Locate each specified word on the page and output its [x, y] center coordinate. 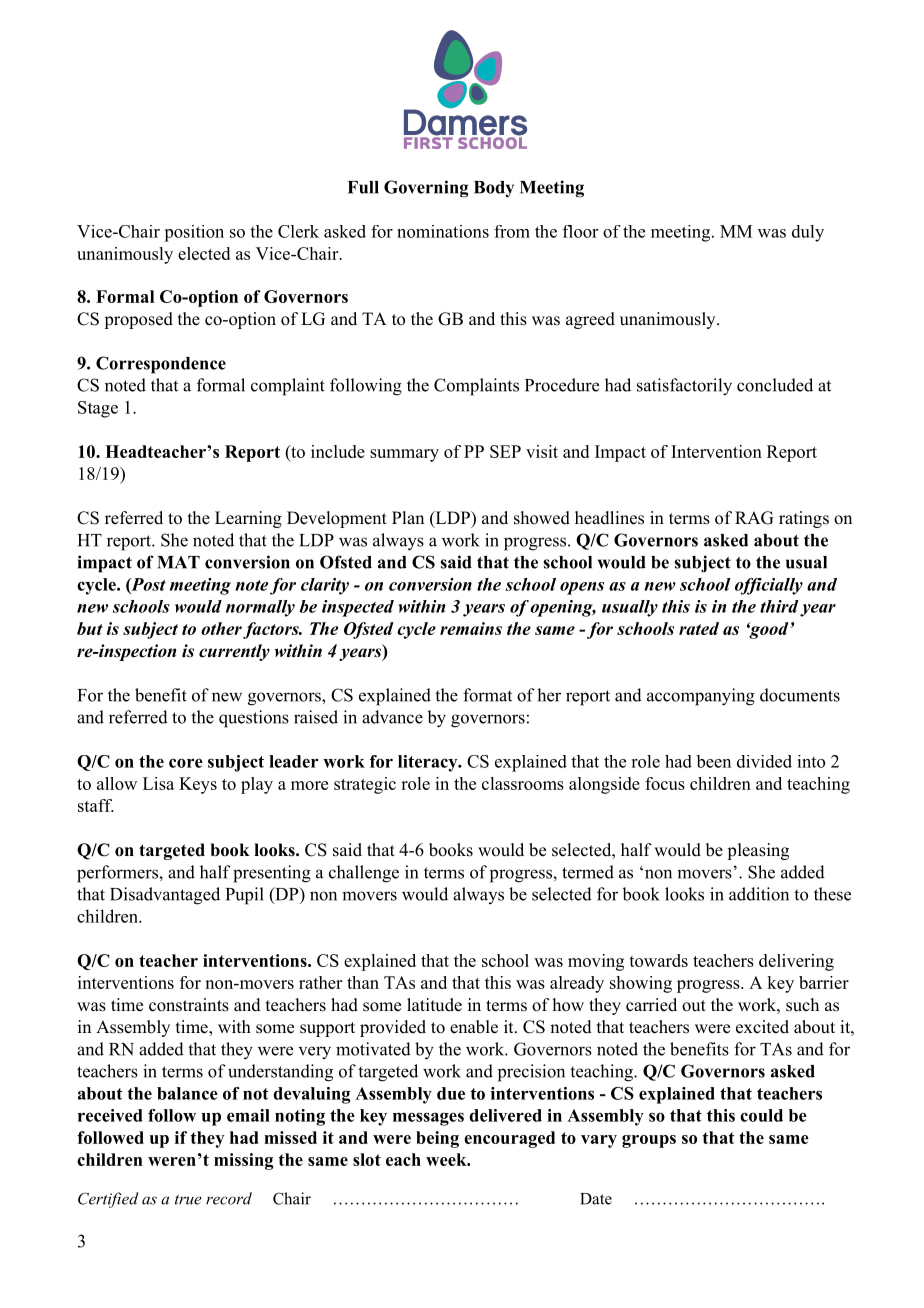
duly [808, 233]
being [437, 1139]
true [188, 1200]
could [761, 1115]
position [194, 233]
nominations [443, 231]
